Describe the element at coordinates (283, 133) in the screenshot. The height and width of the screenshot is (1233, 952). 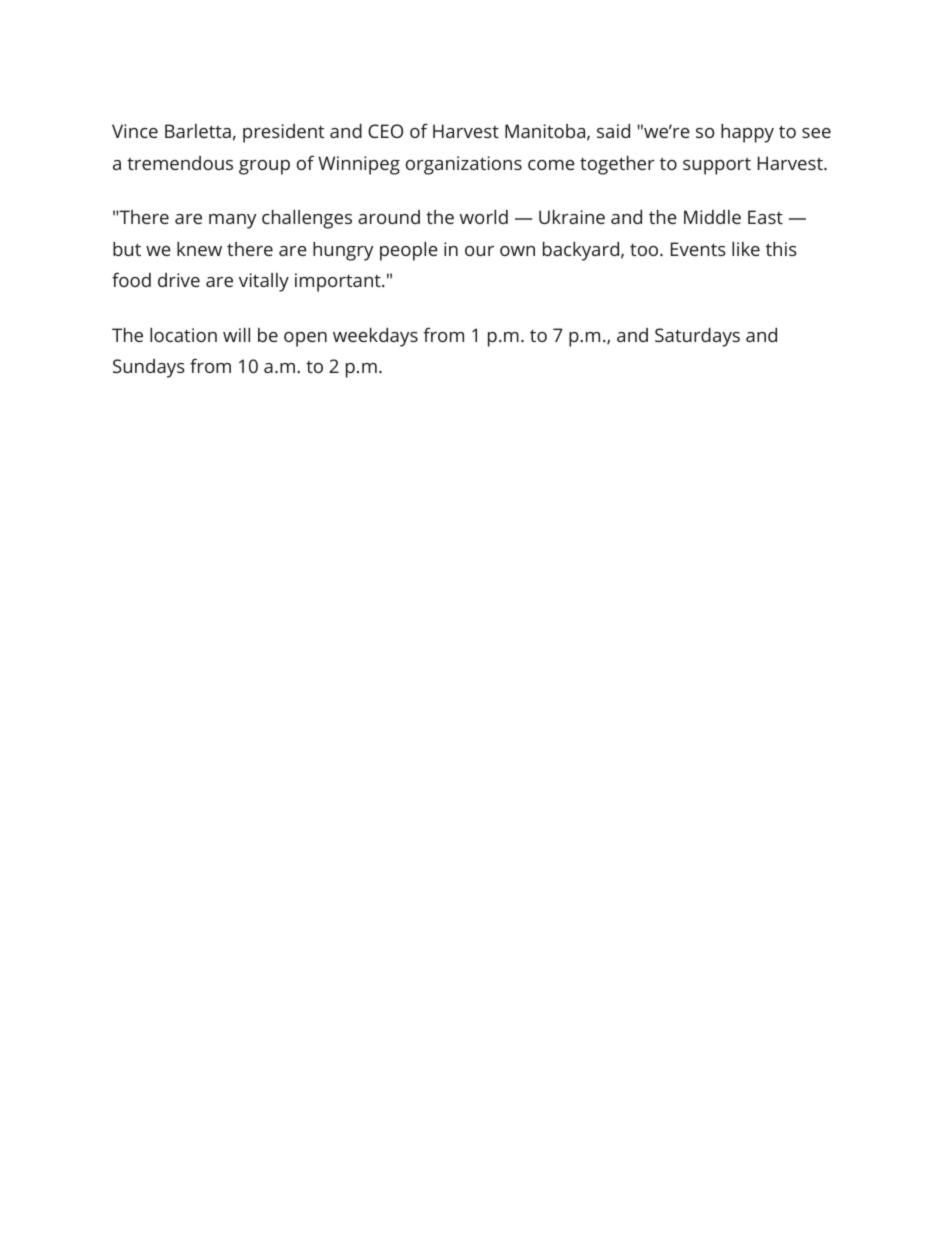
I see `president` at that location.
